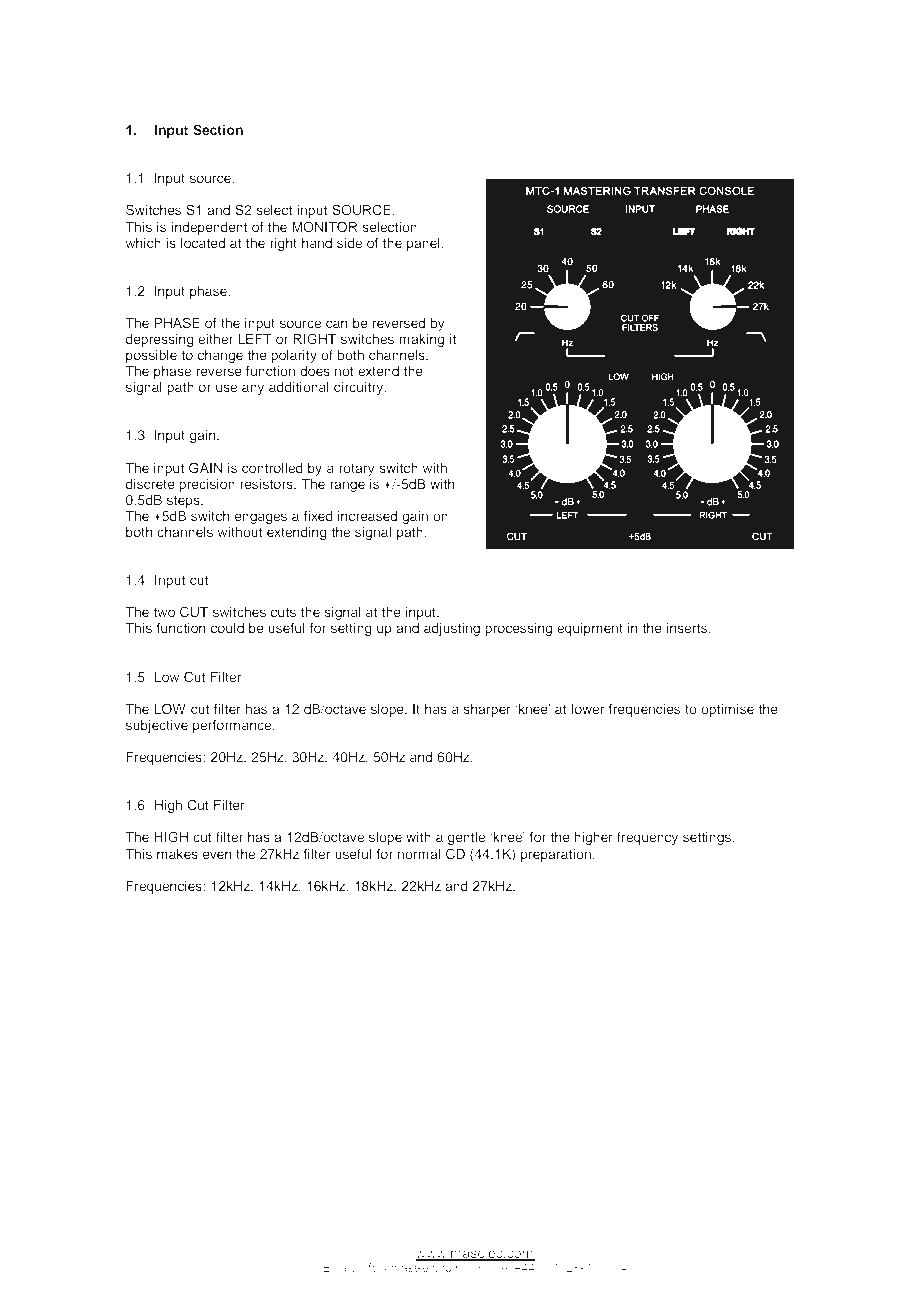 This page has height=1308, width=924. What do you see at coordinates (424, 244) in the page?
I see `panel` at bounding box center [424, 244].
